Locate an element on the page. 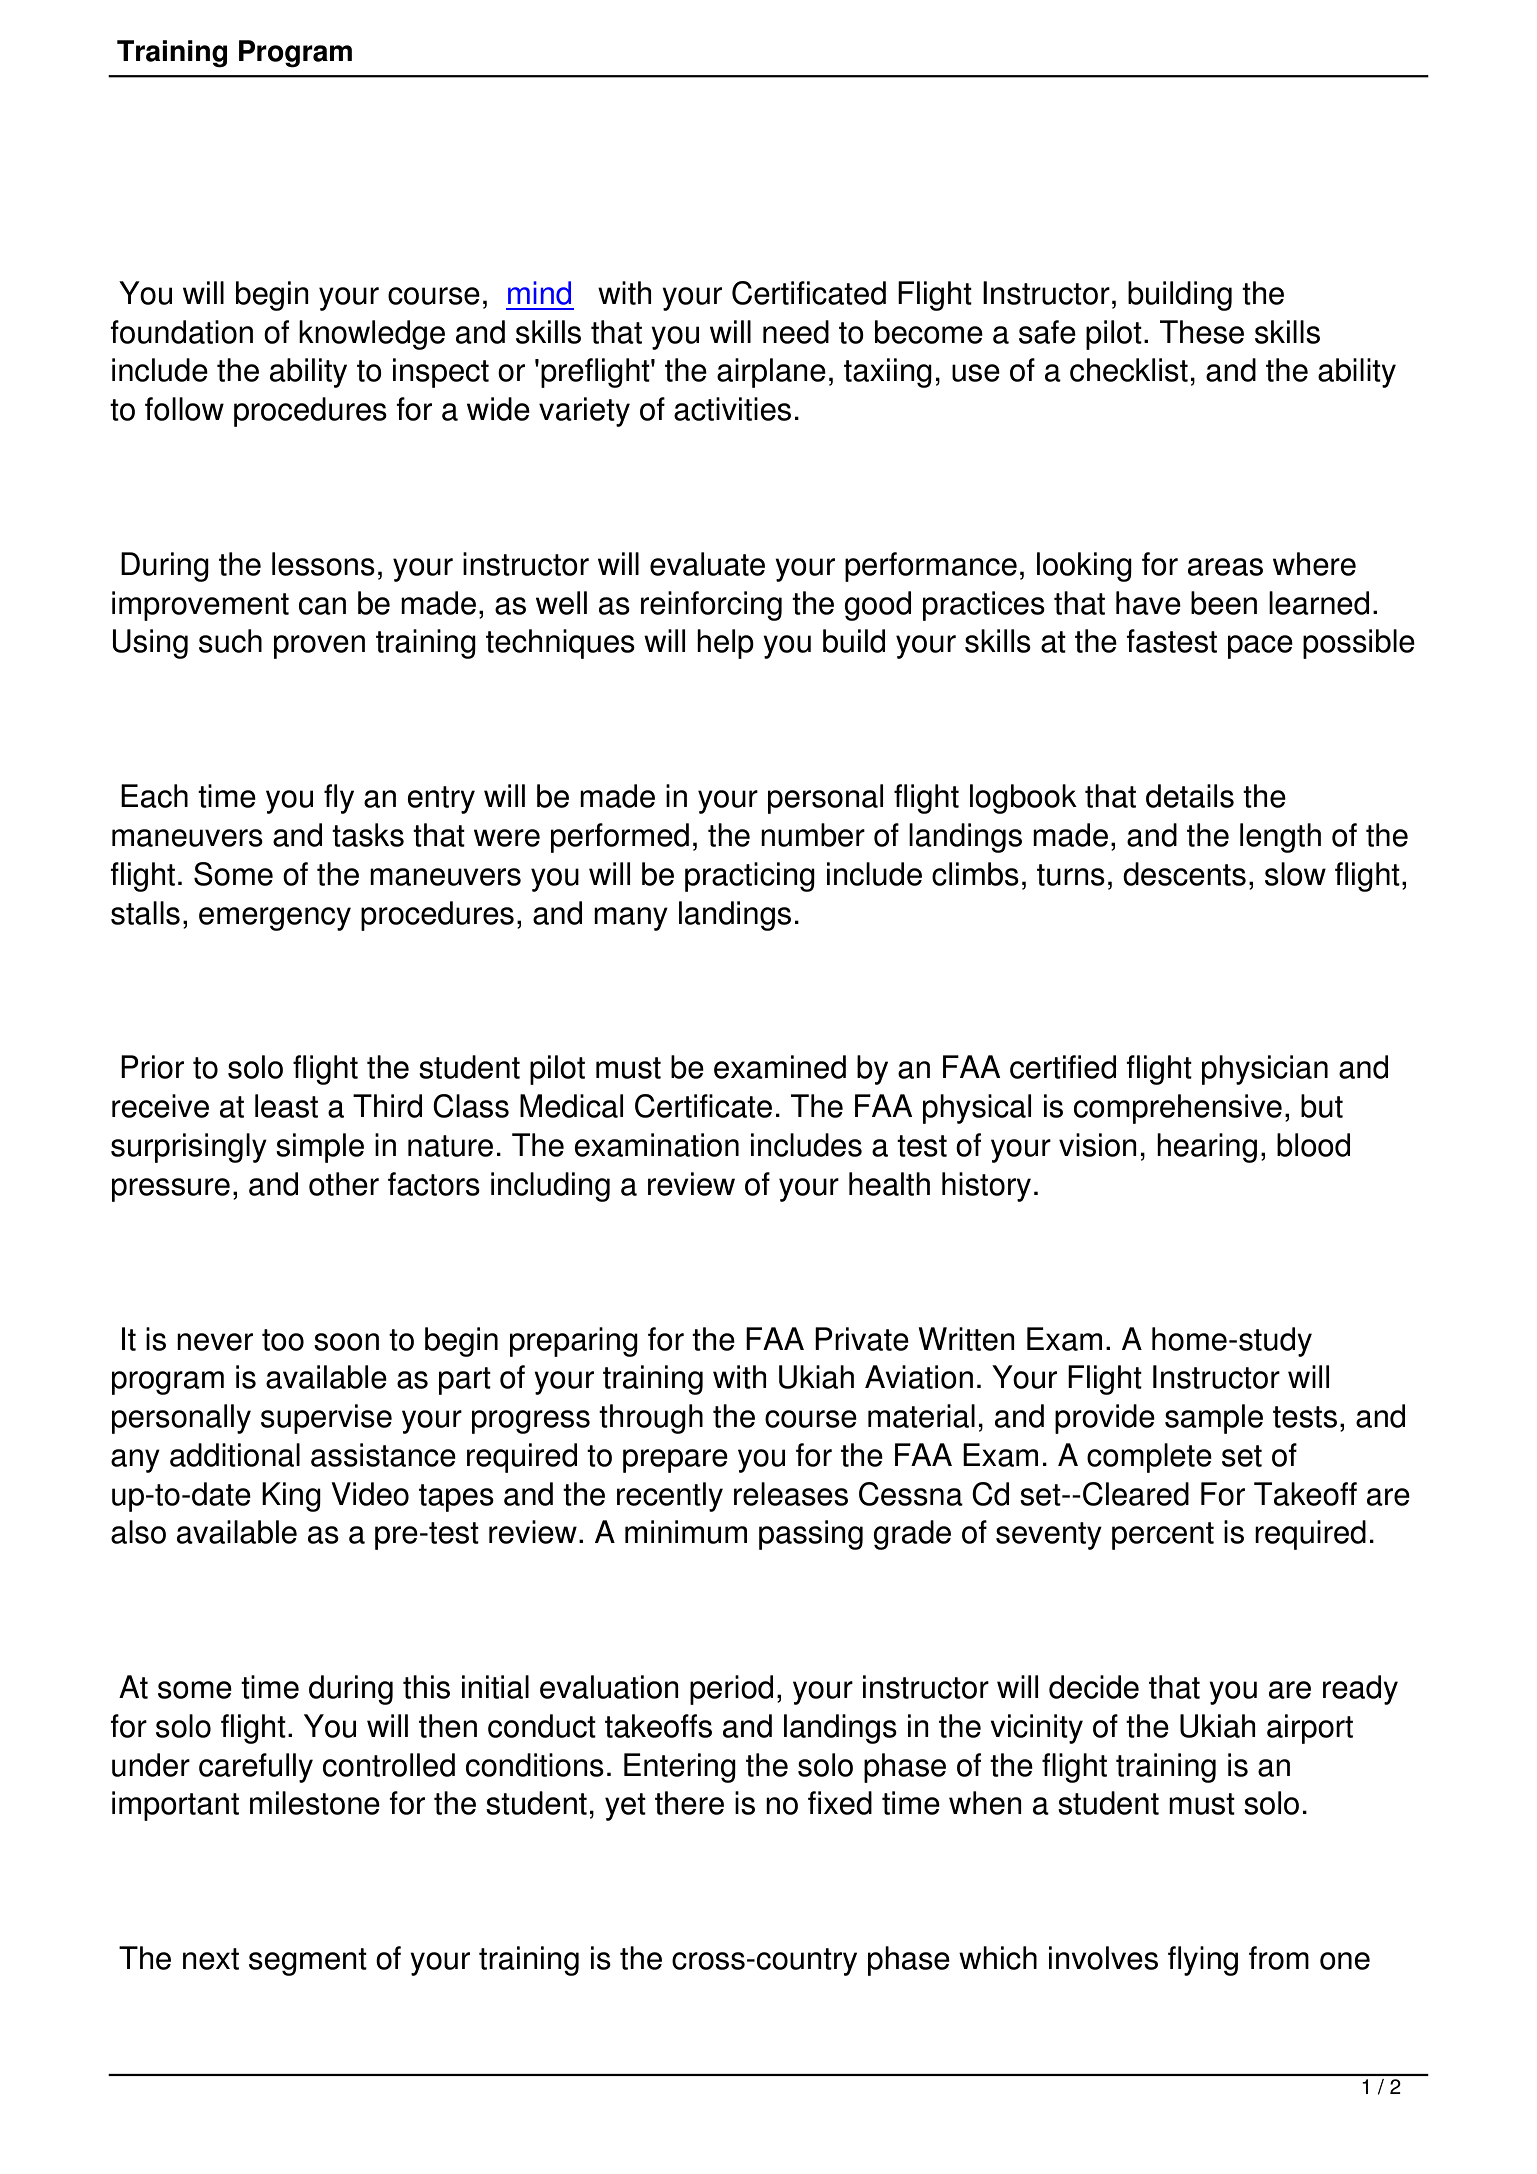  percent is located at coordinates (1163, 1536).
